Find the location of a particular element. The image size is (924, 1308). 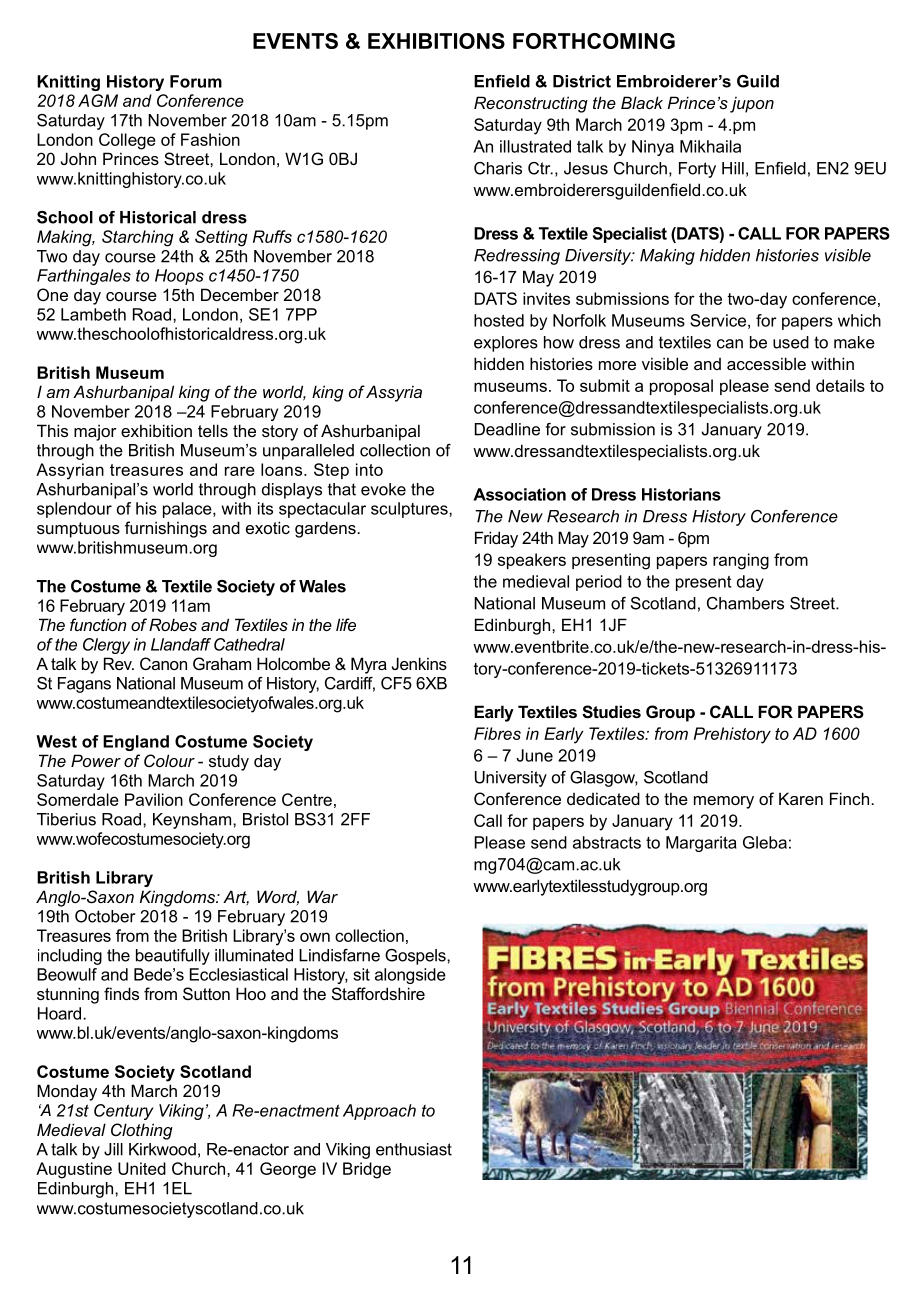

Service is located at coordinates (718, 320).
